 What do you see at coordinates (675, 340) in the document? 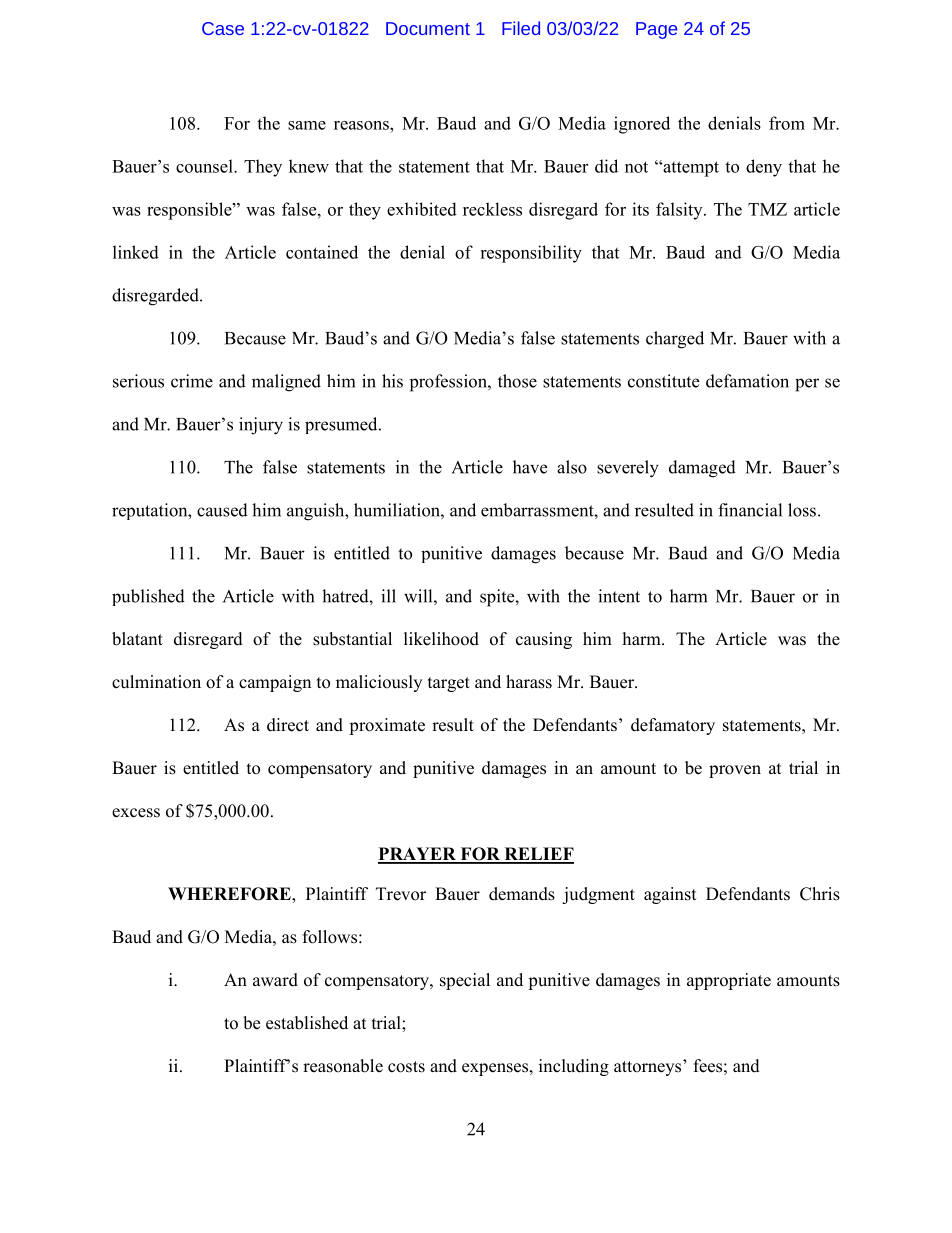
I see `charged` at bounding box center [675, 340].
